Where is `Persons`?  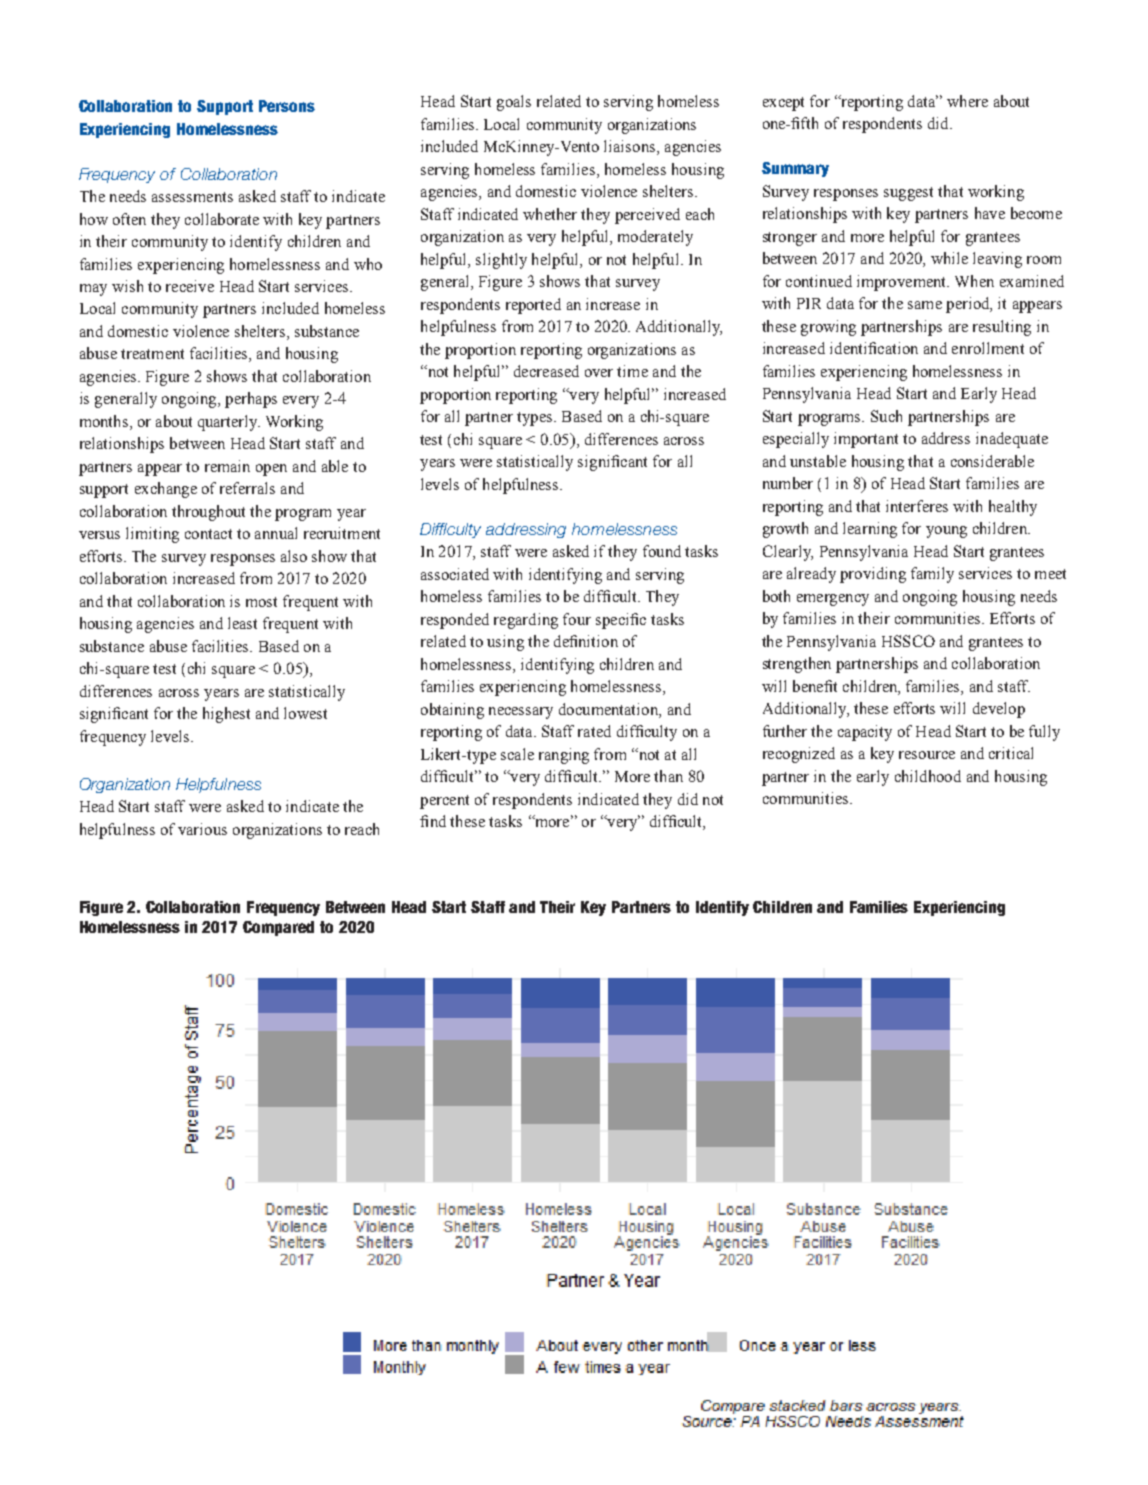
Persons is located at coordinates (287, 106).
